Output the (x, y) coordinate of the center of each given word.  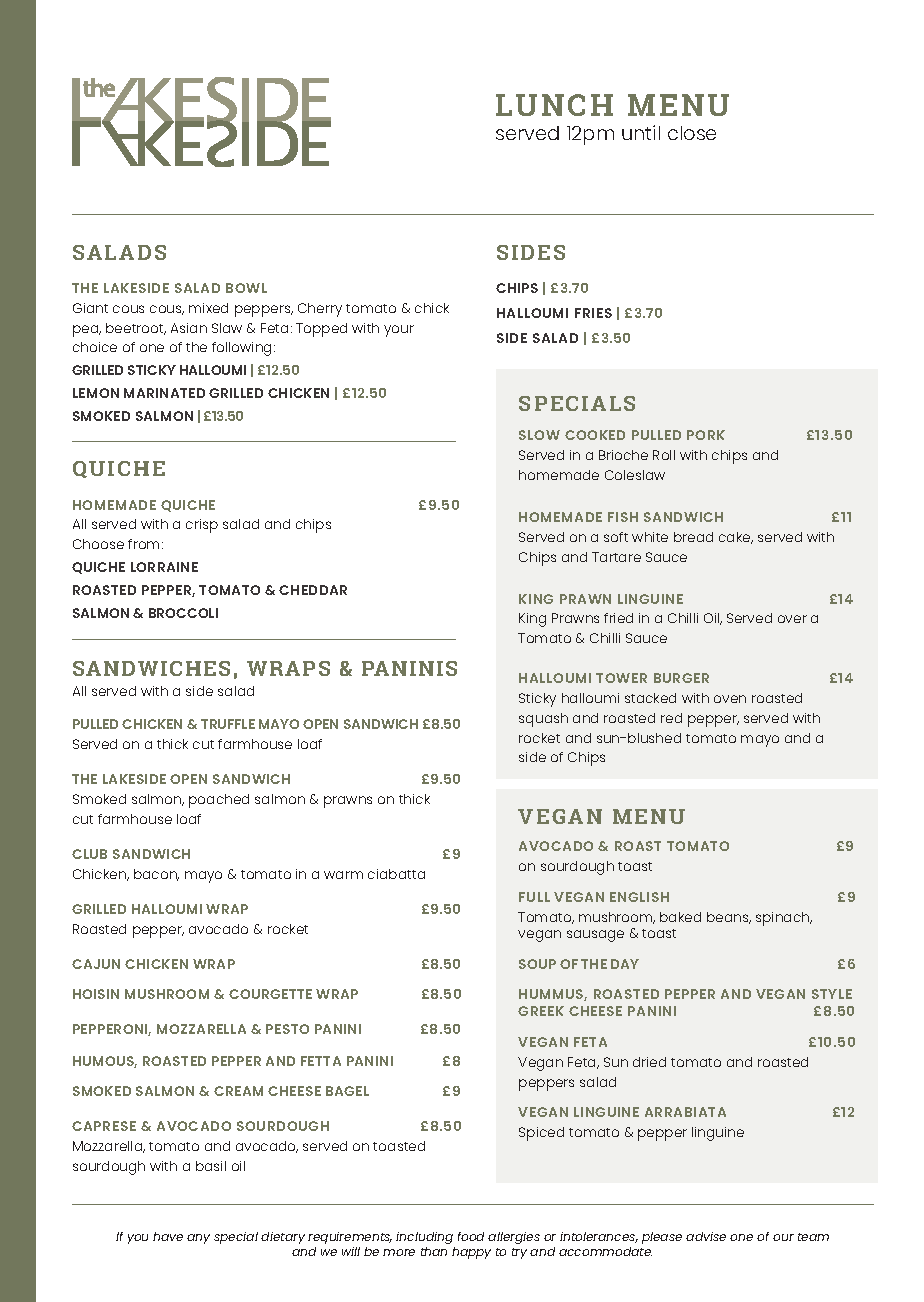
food (471, 1236)
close (692, 133)
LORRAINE (164, 567)
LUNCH (554, 105)
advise (706, 1236)
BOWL (246, 288)
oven (730, 699)
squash (543, 720)
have (168, 1236)
